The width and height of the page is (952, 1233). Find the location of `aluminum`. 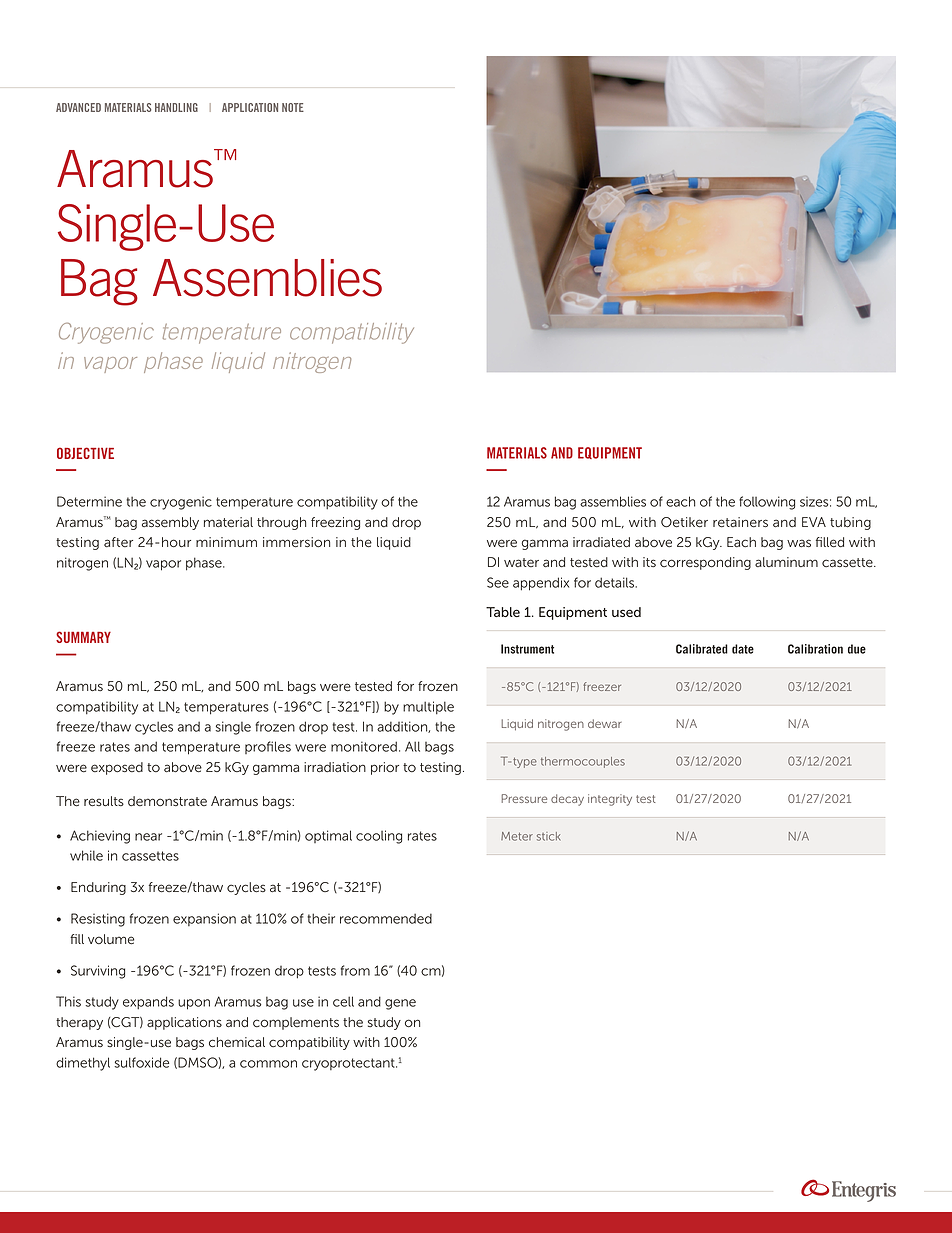

aluminum is located at coordinates (786, 562).
